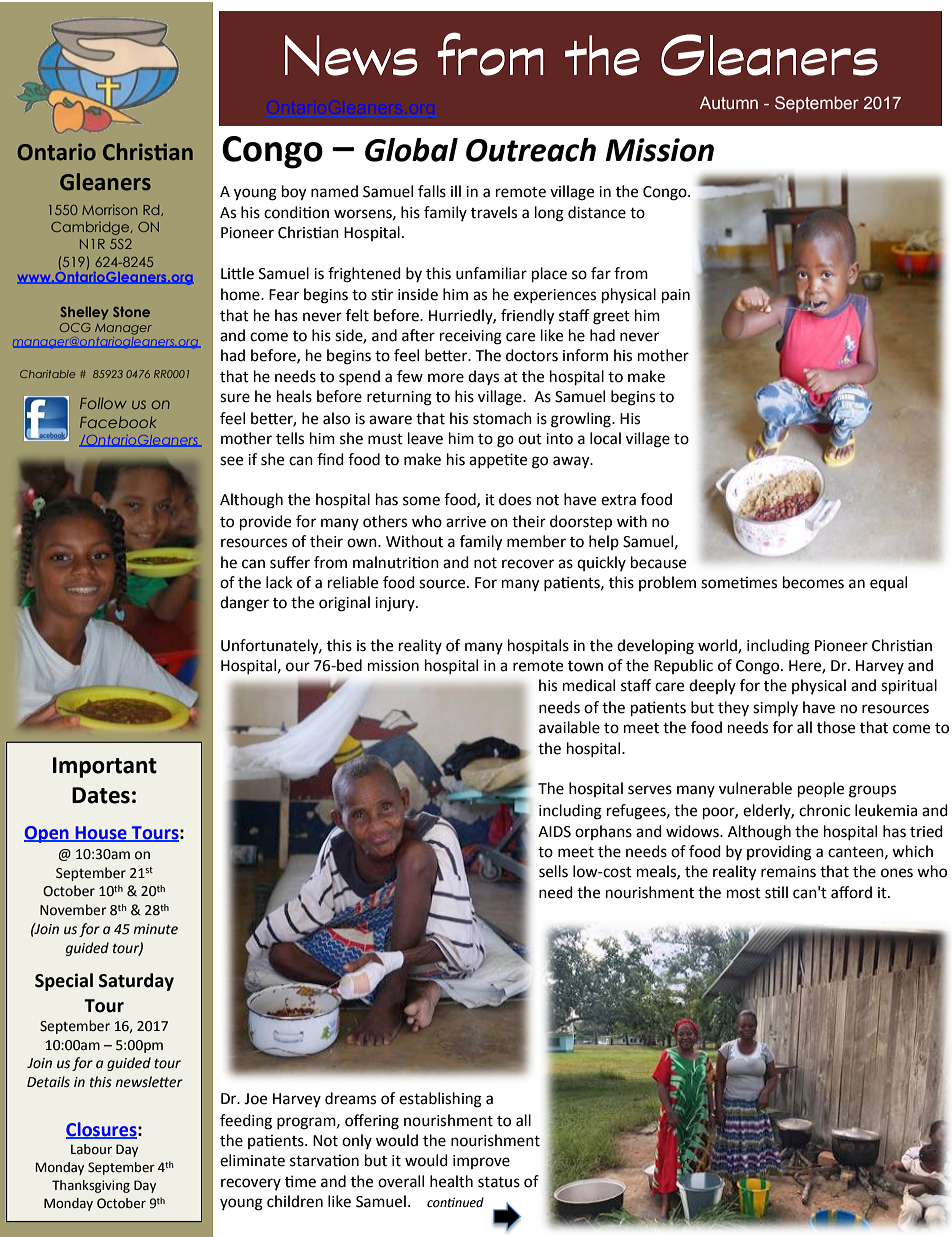 The width and height of the screenshot is (952, 1237). I want to click on does, so click(515, 499).
